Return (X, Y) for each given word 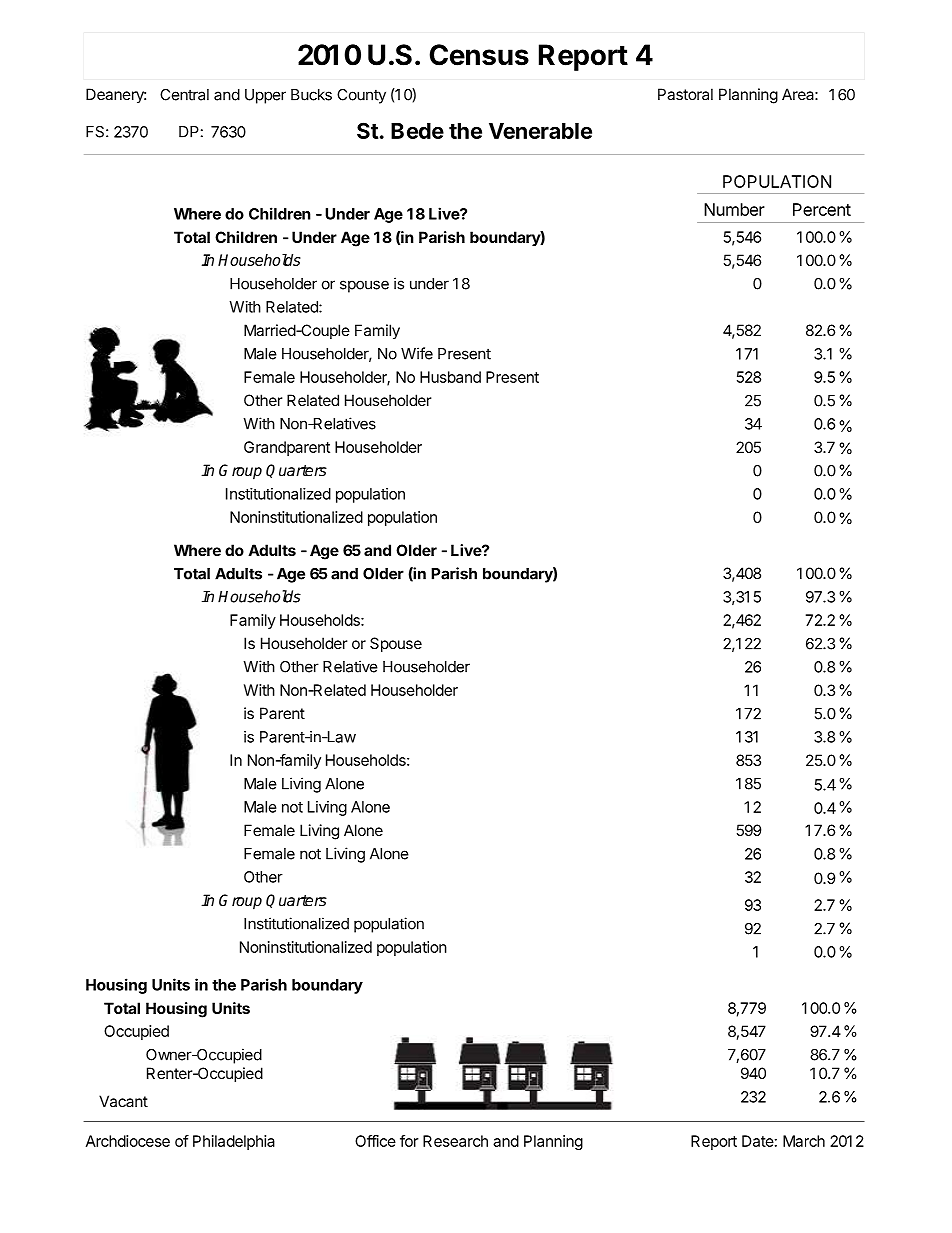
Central (184, 95)
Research (455, 1141)
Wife (417, 353)
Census (479, 55)
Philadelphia (234, 1142)
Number (734, 209)
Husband (450, 377)
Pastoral (685, 94)
